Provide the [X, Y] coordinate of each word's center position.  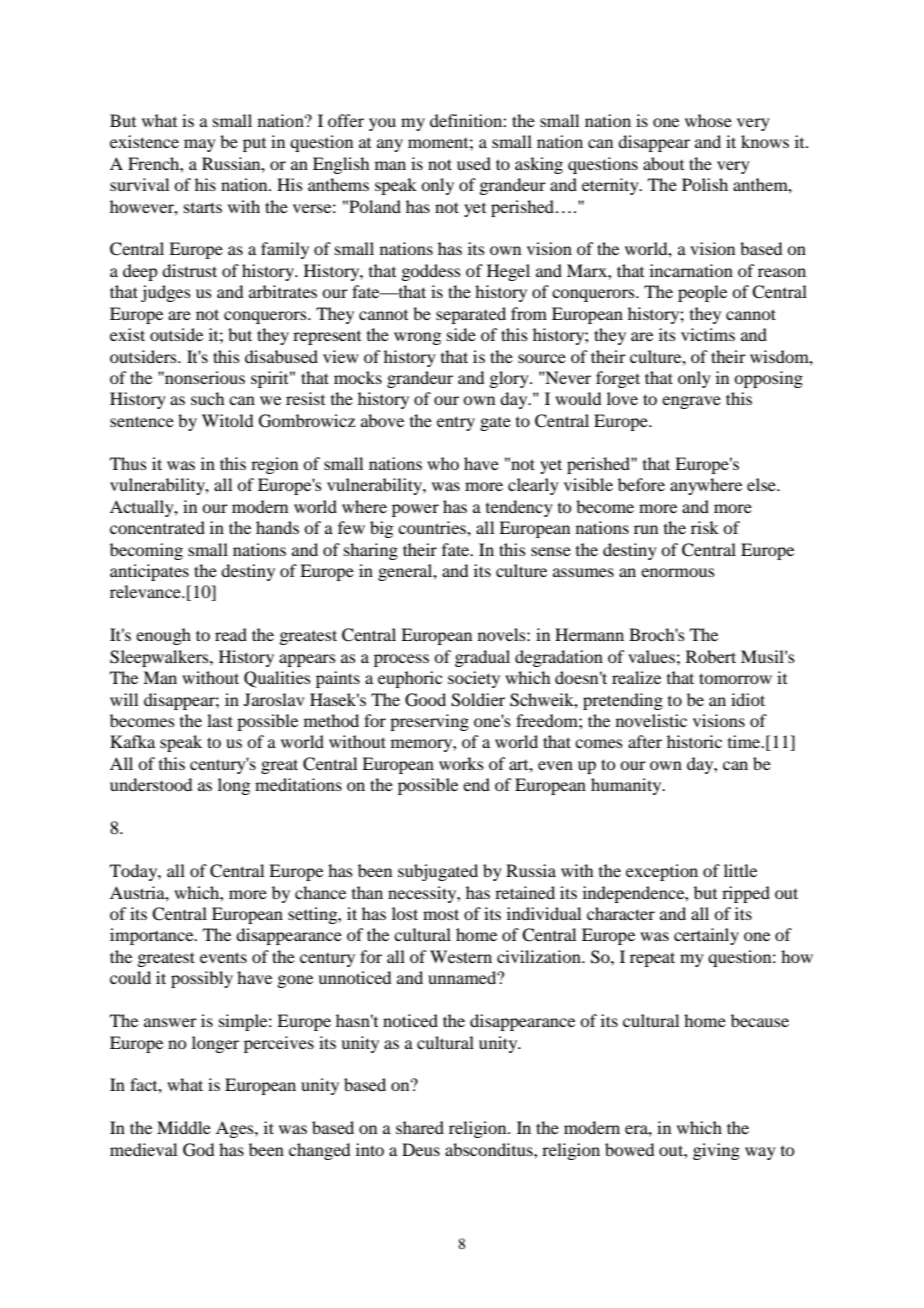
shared [420, 1127]
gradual [482, 658]
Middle [184, 1127]
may [200, 145]
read [231, 634]
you [382, 124]
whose [708, 120]
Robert [711, 656]
